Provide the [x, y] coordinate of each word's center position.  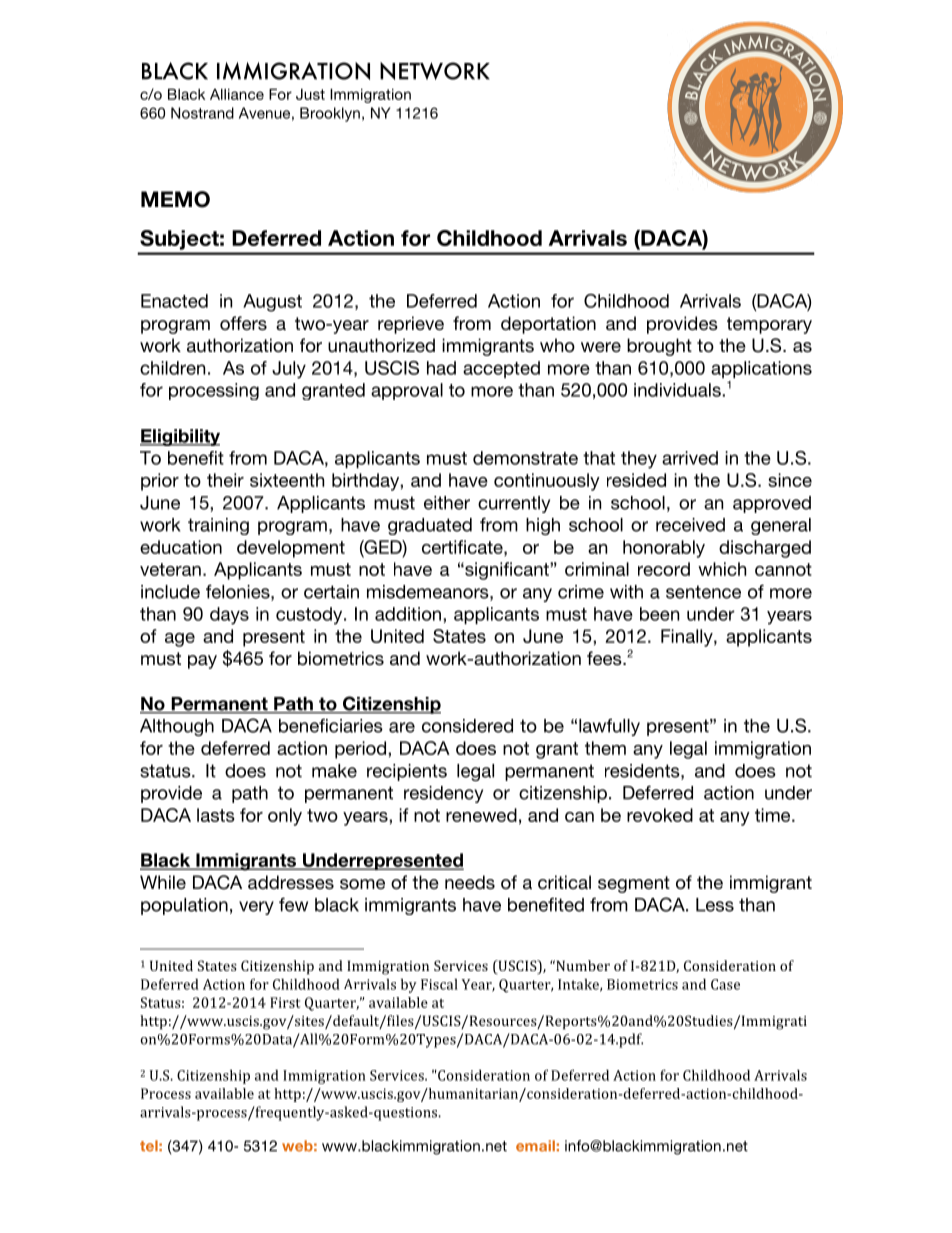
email [535, 1146]
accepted [501, 369]
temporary [769, 325]
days [229, 616]
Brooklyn [330, 114]
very [256, 908]
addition [409, 614]
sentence [703, 592]
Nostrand [202, 113]
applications [761, 369]
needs [470, 882]
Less [715, 905]
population [184, 906]
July [289, 370]
